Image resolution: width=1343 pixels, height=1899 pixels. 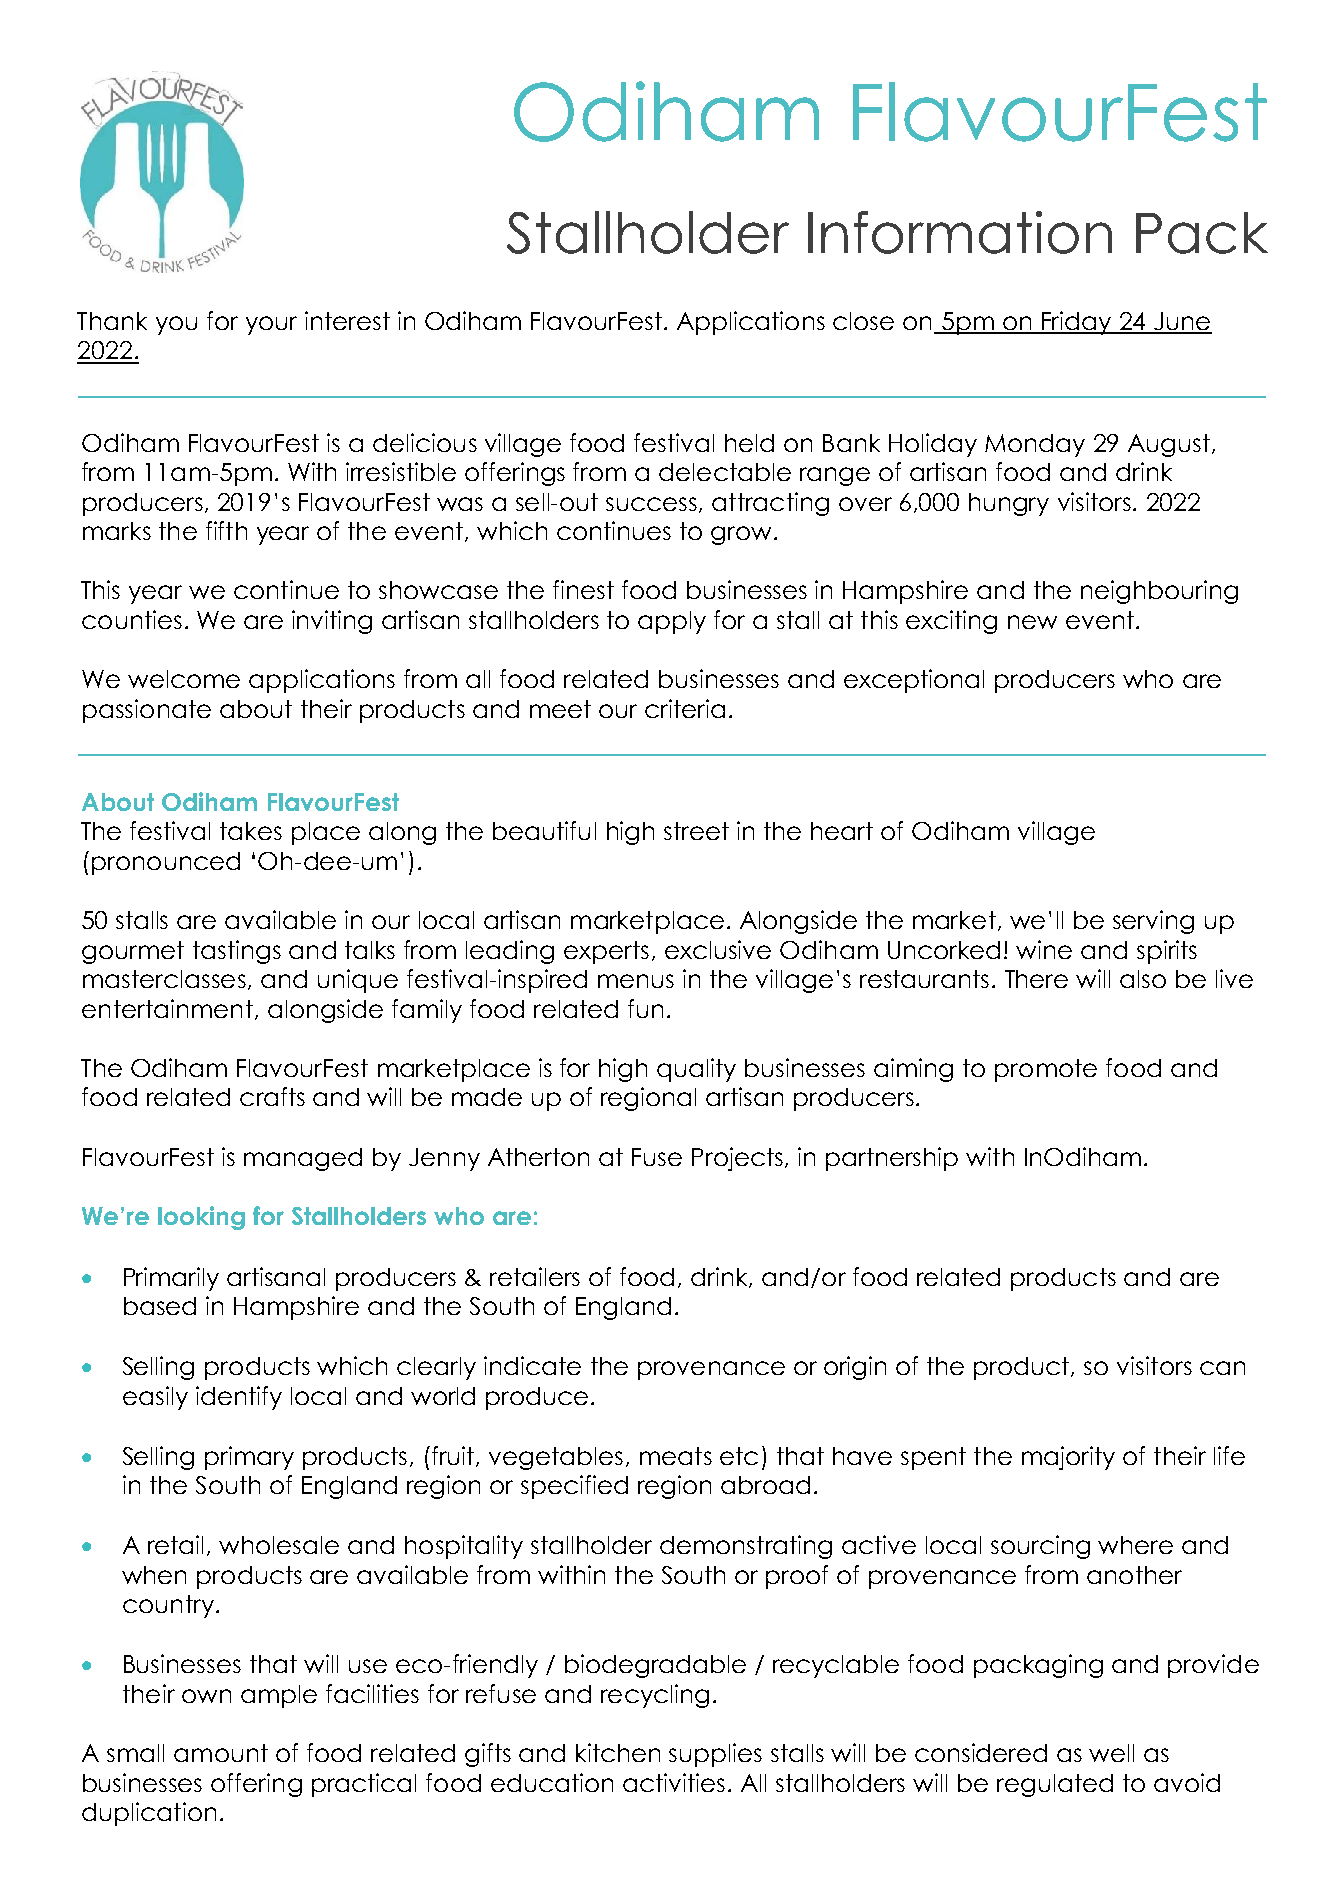 I want to click on close, so click(x=863, y=321).
